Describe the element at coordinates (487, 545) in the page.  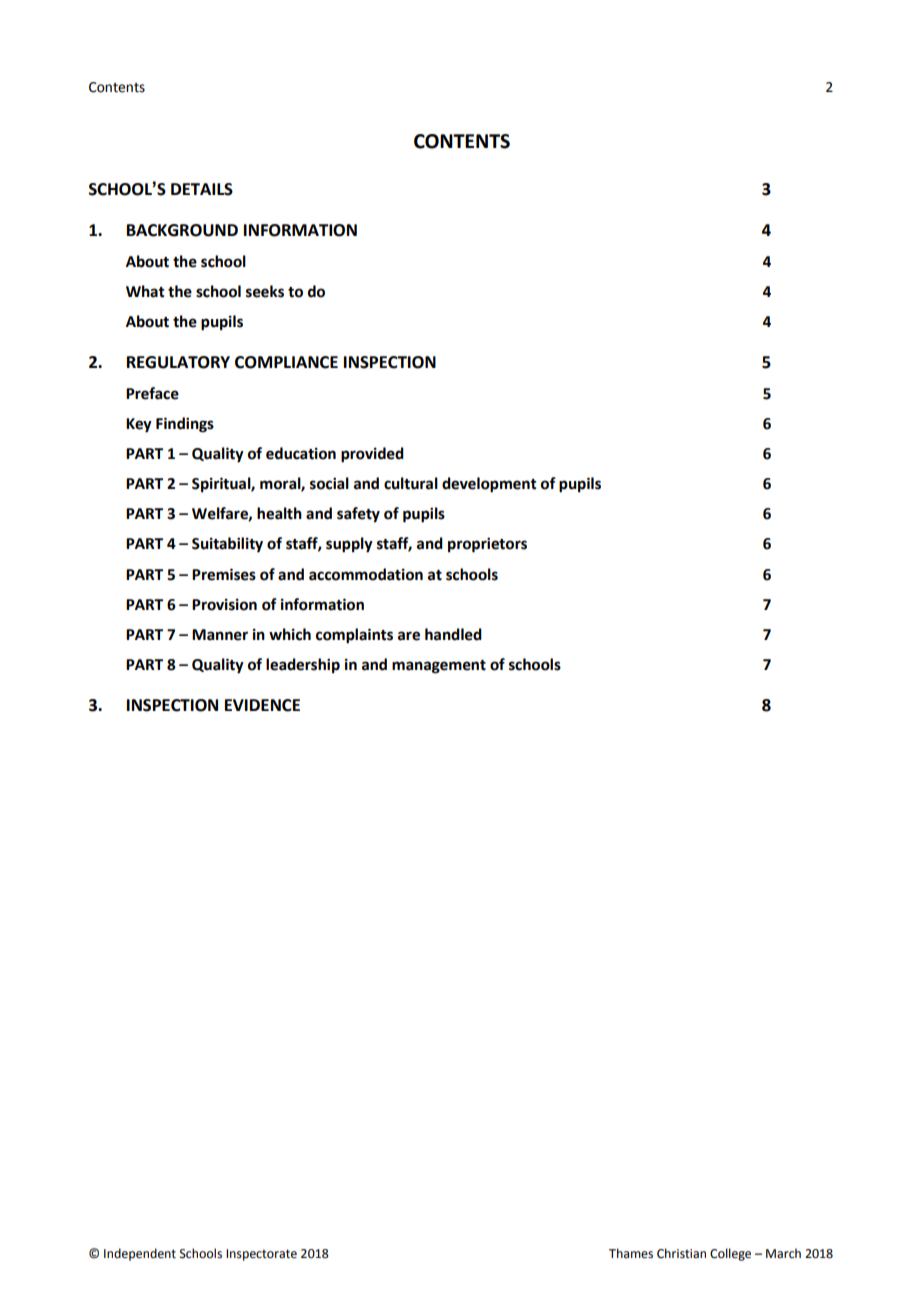
I see `proprietors` at that location.
